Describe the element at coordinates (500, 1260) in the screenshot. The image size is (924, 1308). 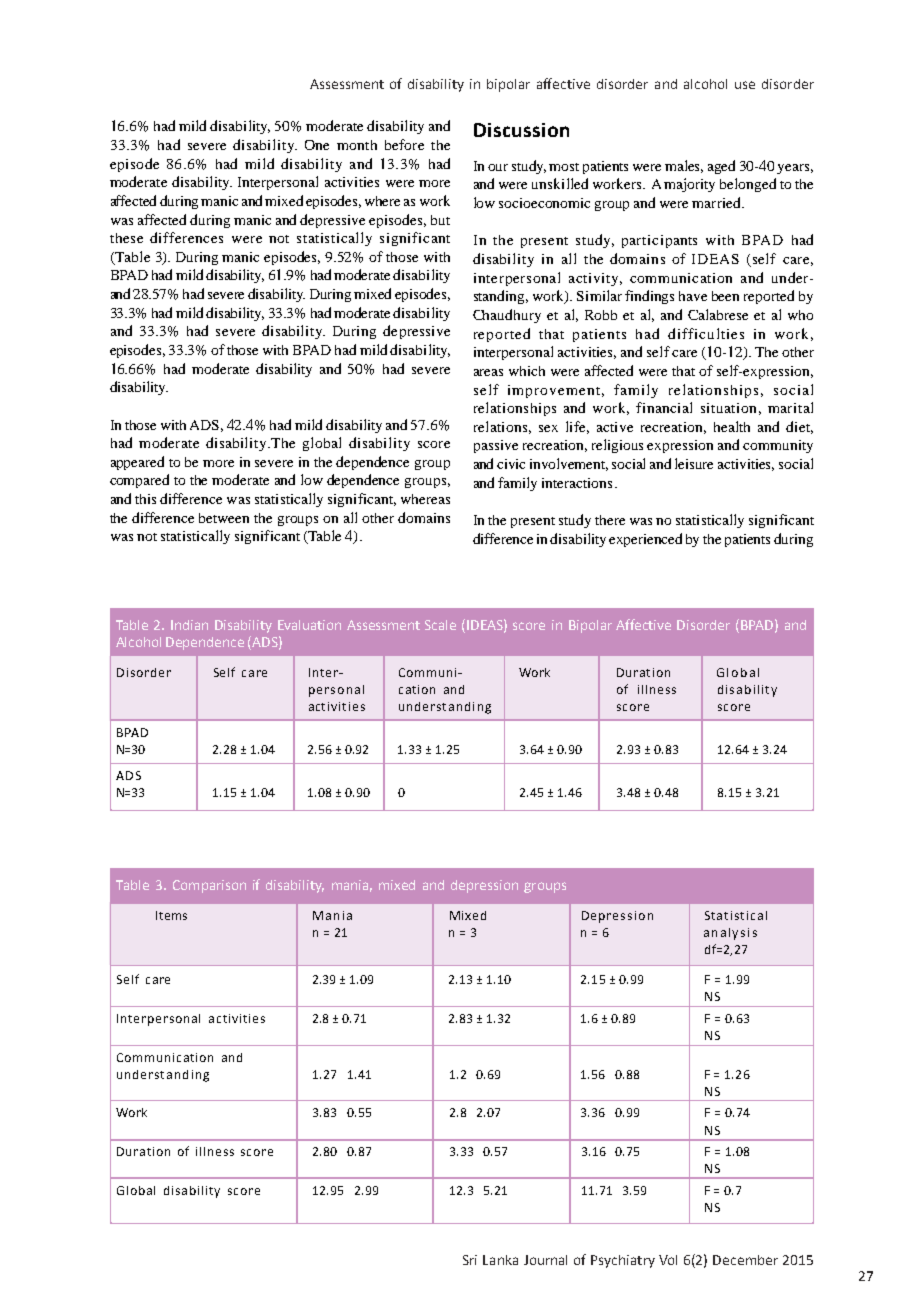
I see `Lanka` at that location.
